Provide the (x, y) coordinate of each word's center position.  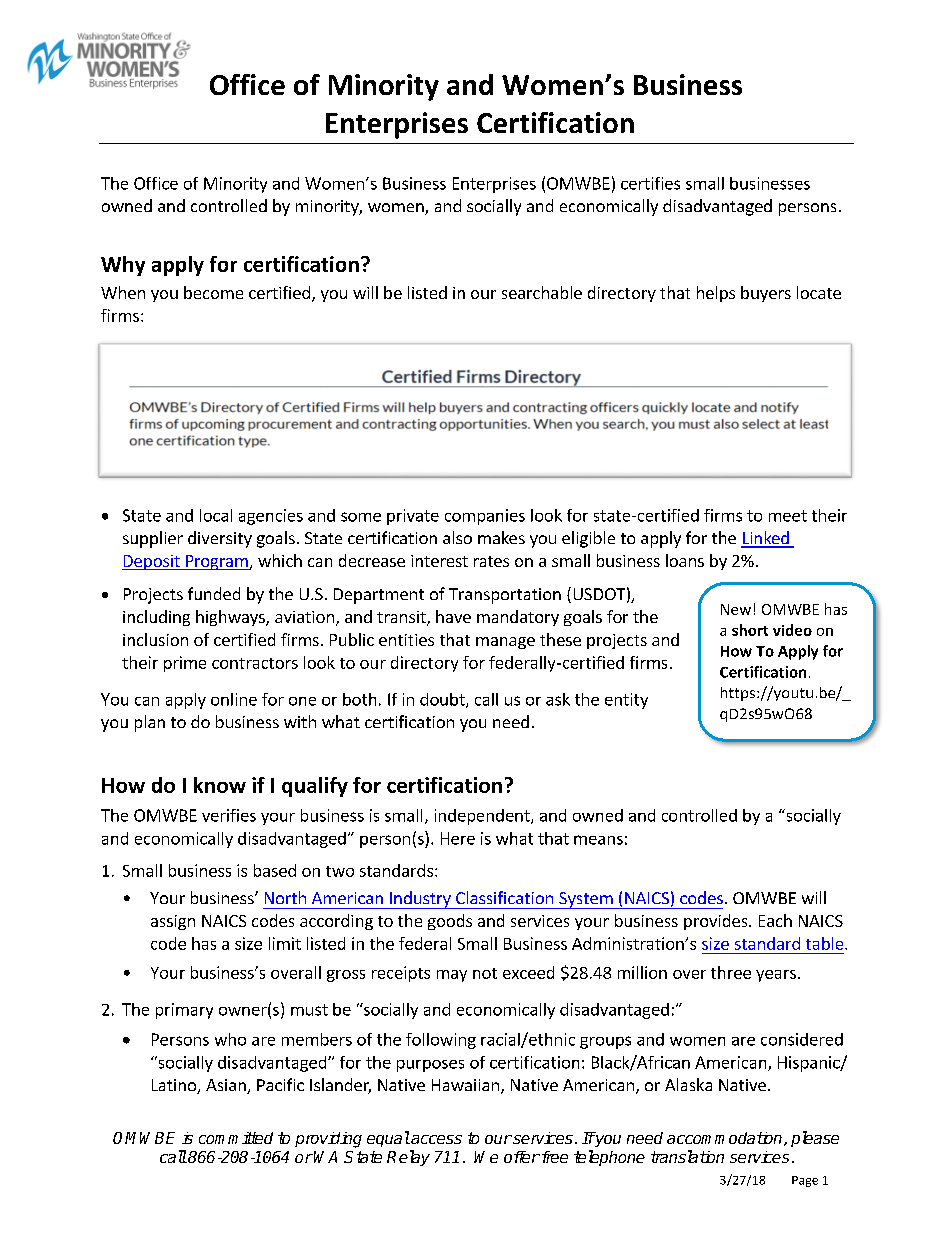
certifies (650, 183)
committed (236, 1138)
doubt (443, 700)
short (750, 630)
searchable (542, 292)
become (213, 292)
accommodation (726, 1139)
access (435, 1139)
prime (185, 664)
